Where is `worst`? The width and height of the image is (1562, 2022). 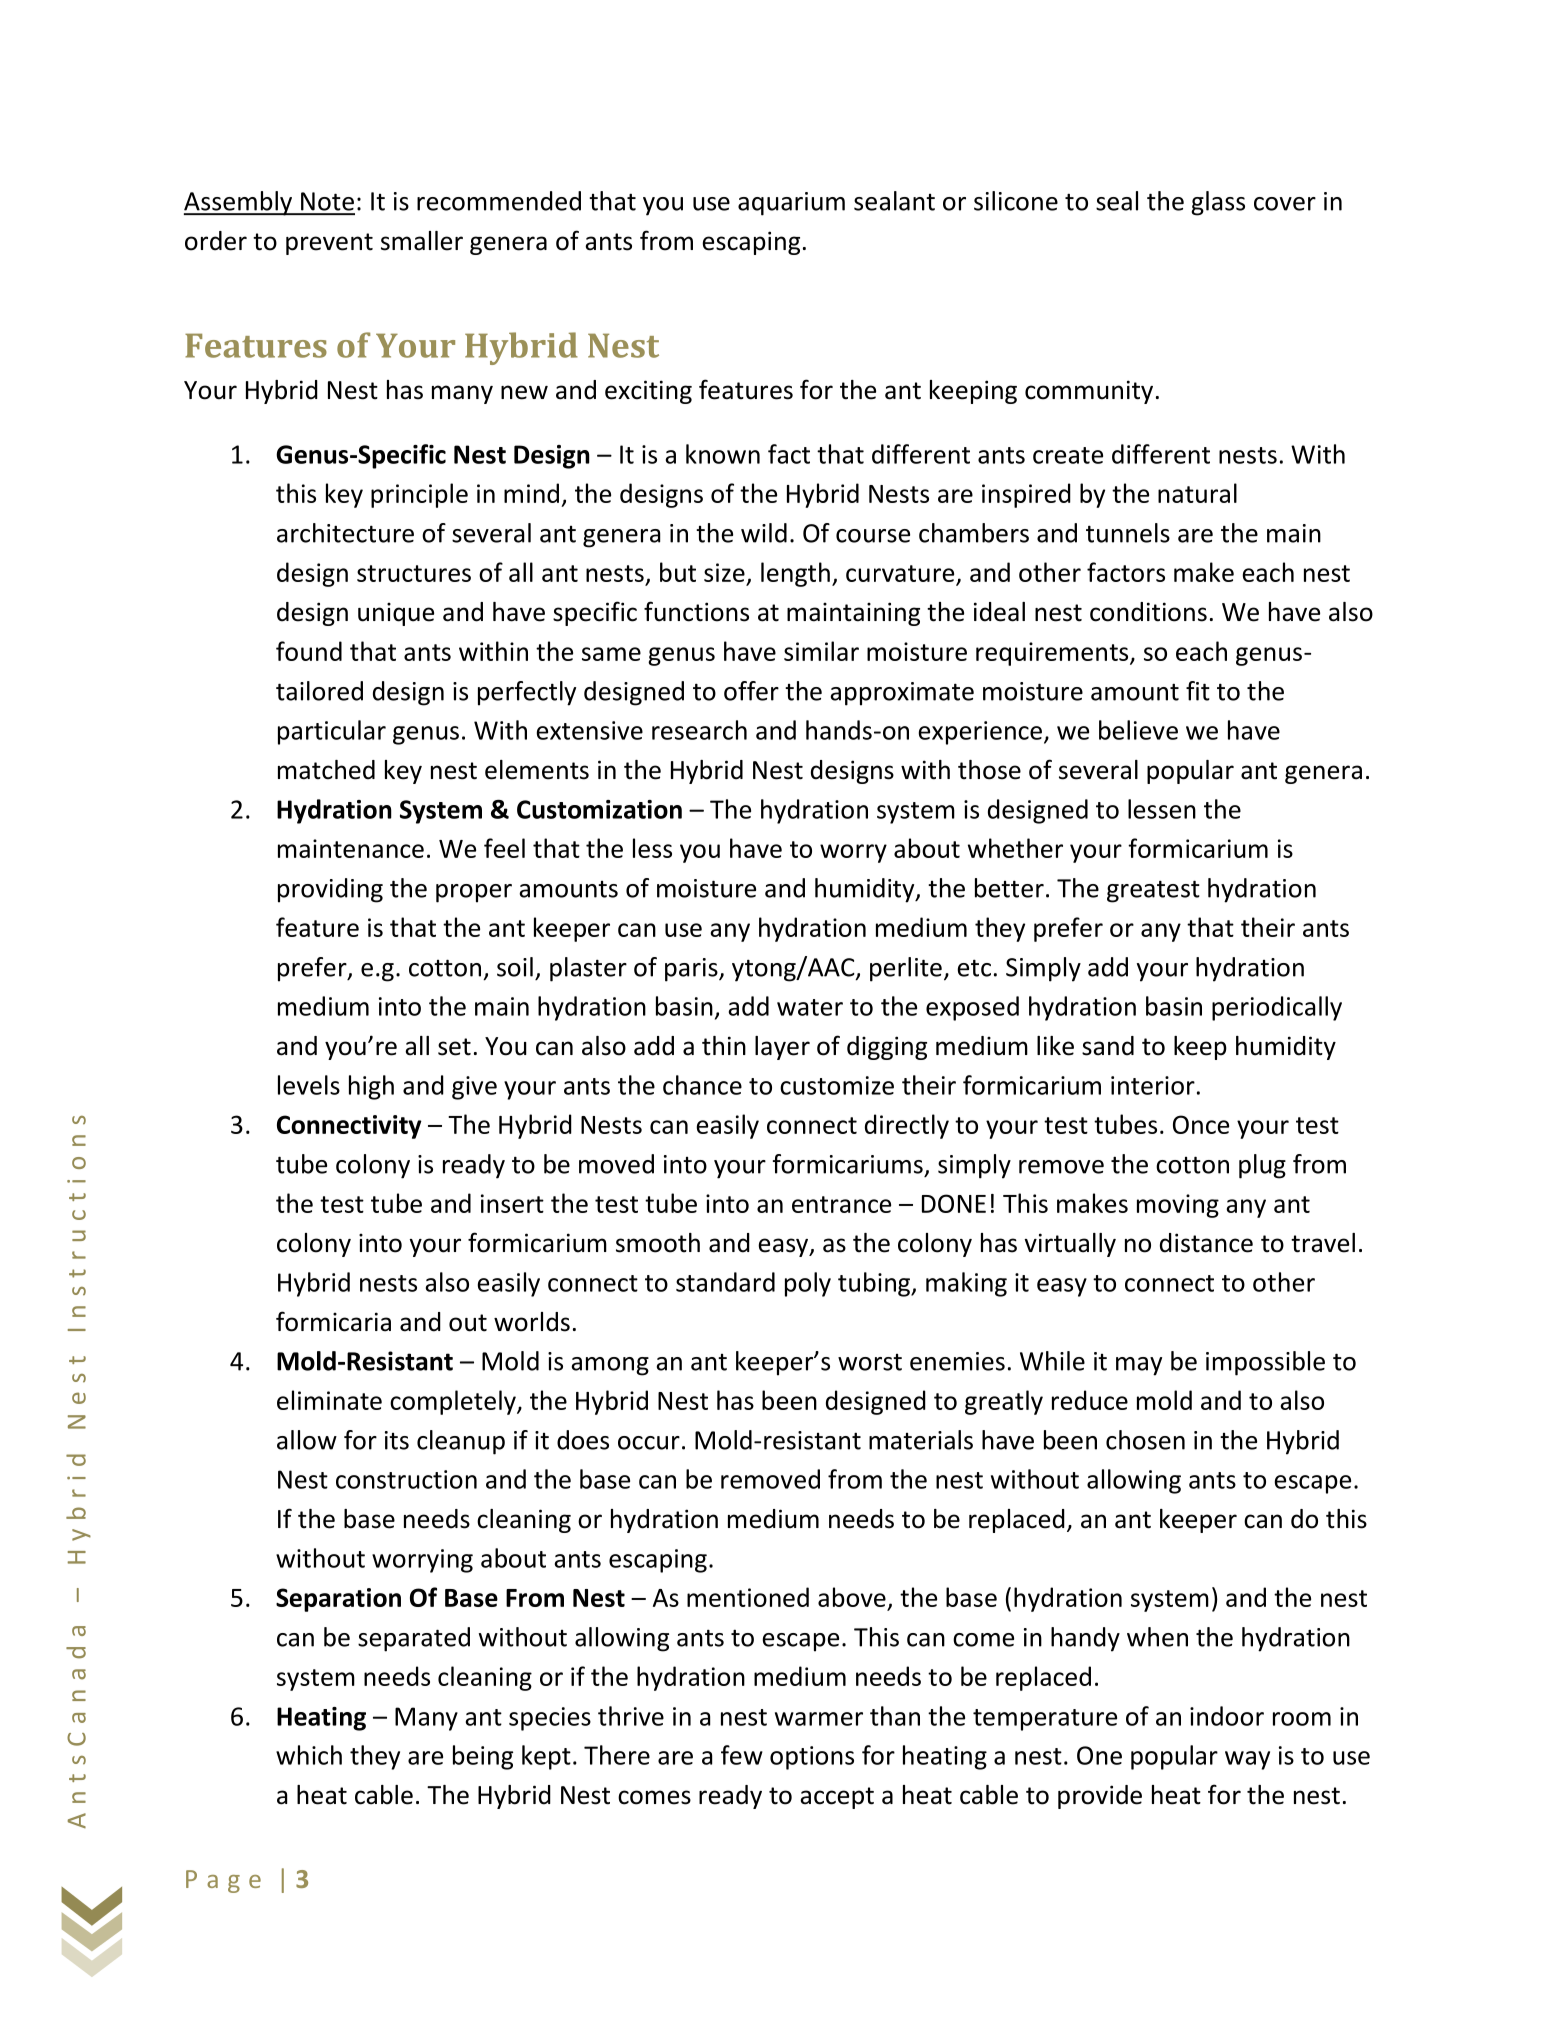 worst is located at coordinates (870, 1362).
